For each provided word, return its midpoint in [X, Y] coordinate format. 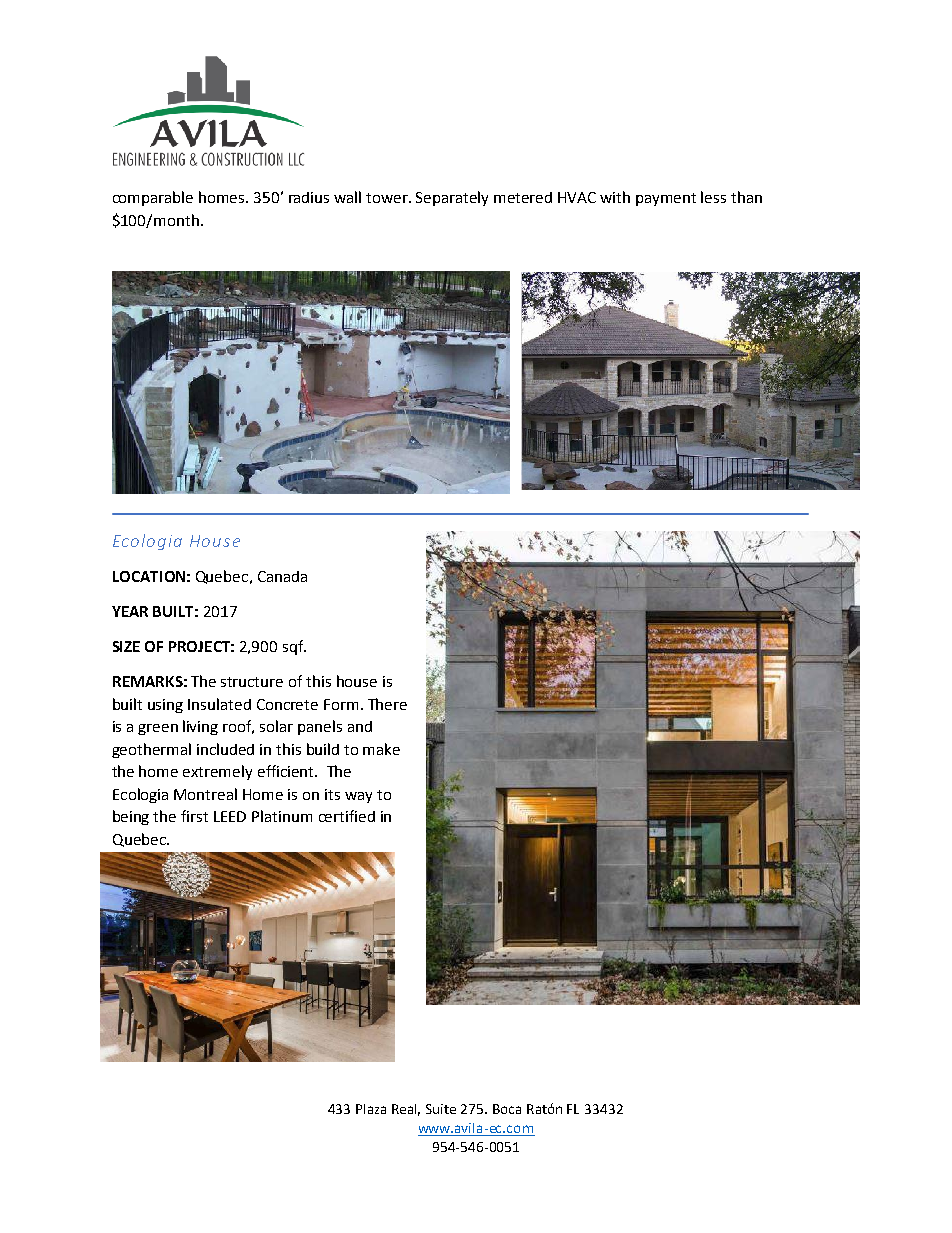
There [387, 704]
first [194, 816]
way [358, 797]
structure [252, 682]
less [713, 197]
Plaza [371, 1109]
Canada [282, 576]
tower [388, 198]
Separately [452, 198]
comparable [153, 198]
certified [347, 816]
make [381, 749]
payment [666, 199]
